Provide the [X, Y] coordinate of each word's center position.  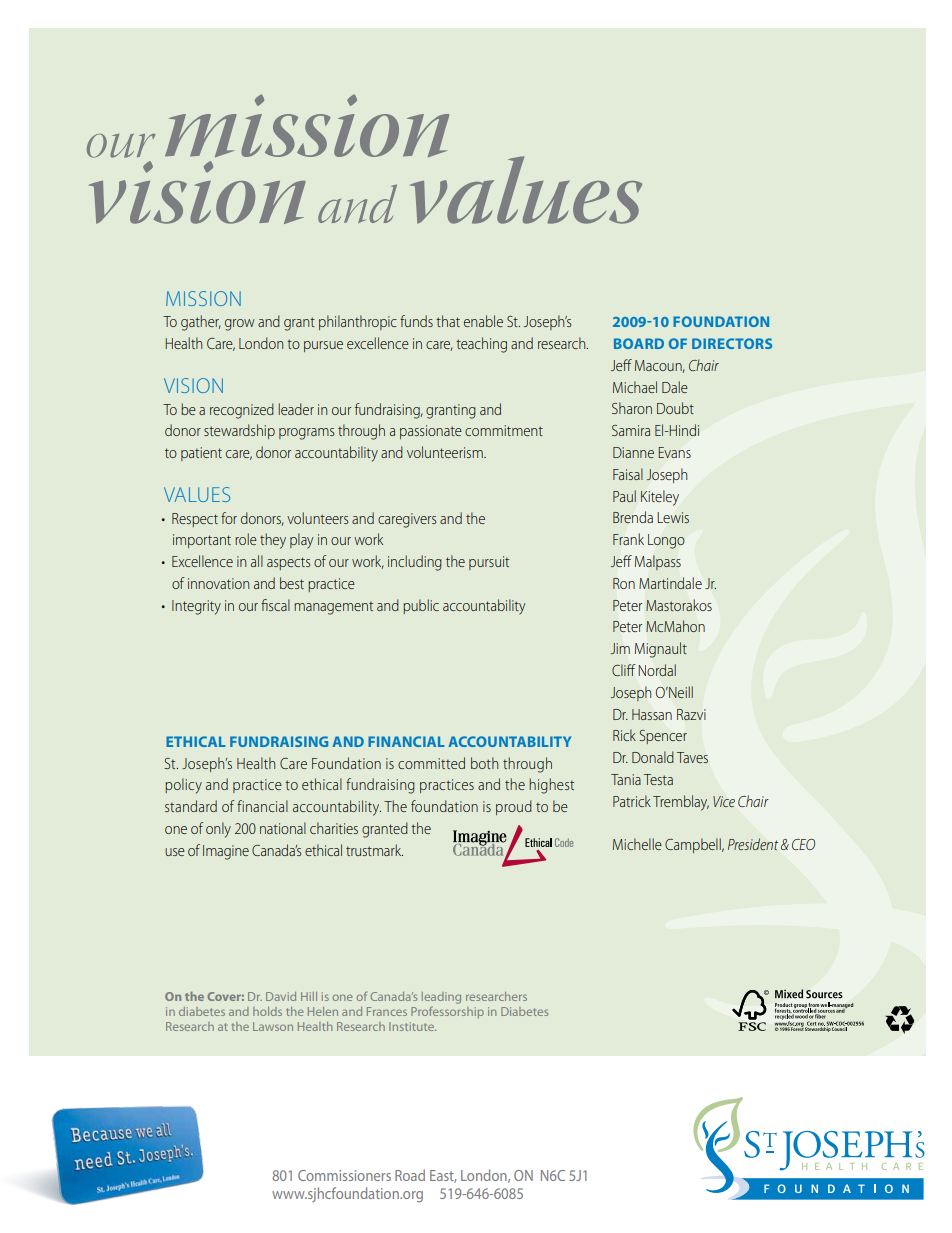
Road [410, 1175]
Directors [732, 343]
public [421, 606]
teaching [481, 345]
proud [514, 807]
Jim [620, 648]
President [753, 844]
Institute [412, 1026]
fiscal [275, 605]
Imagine [226, 852]
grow [240, 325]
